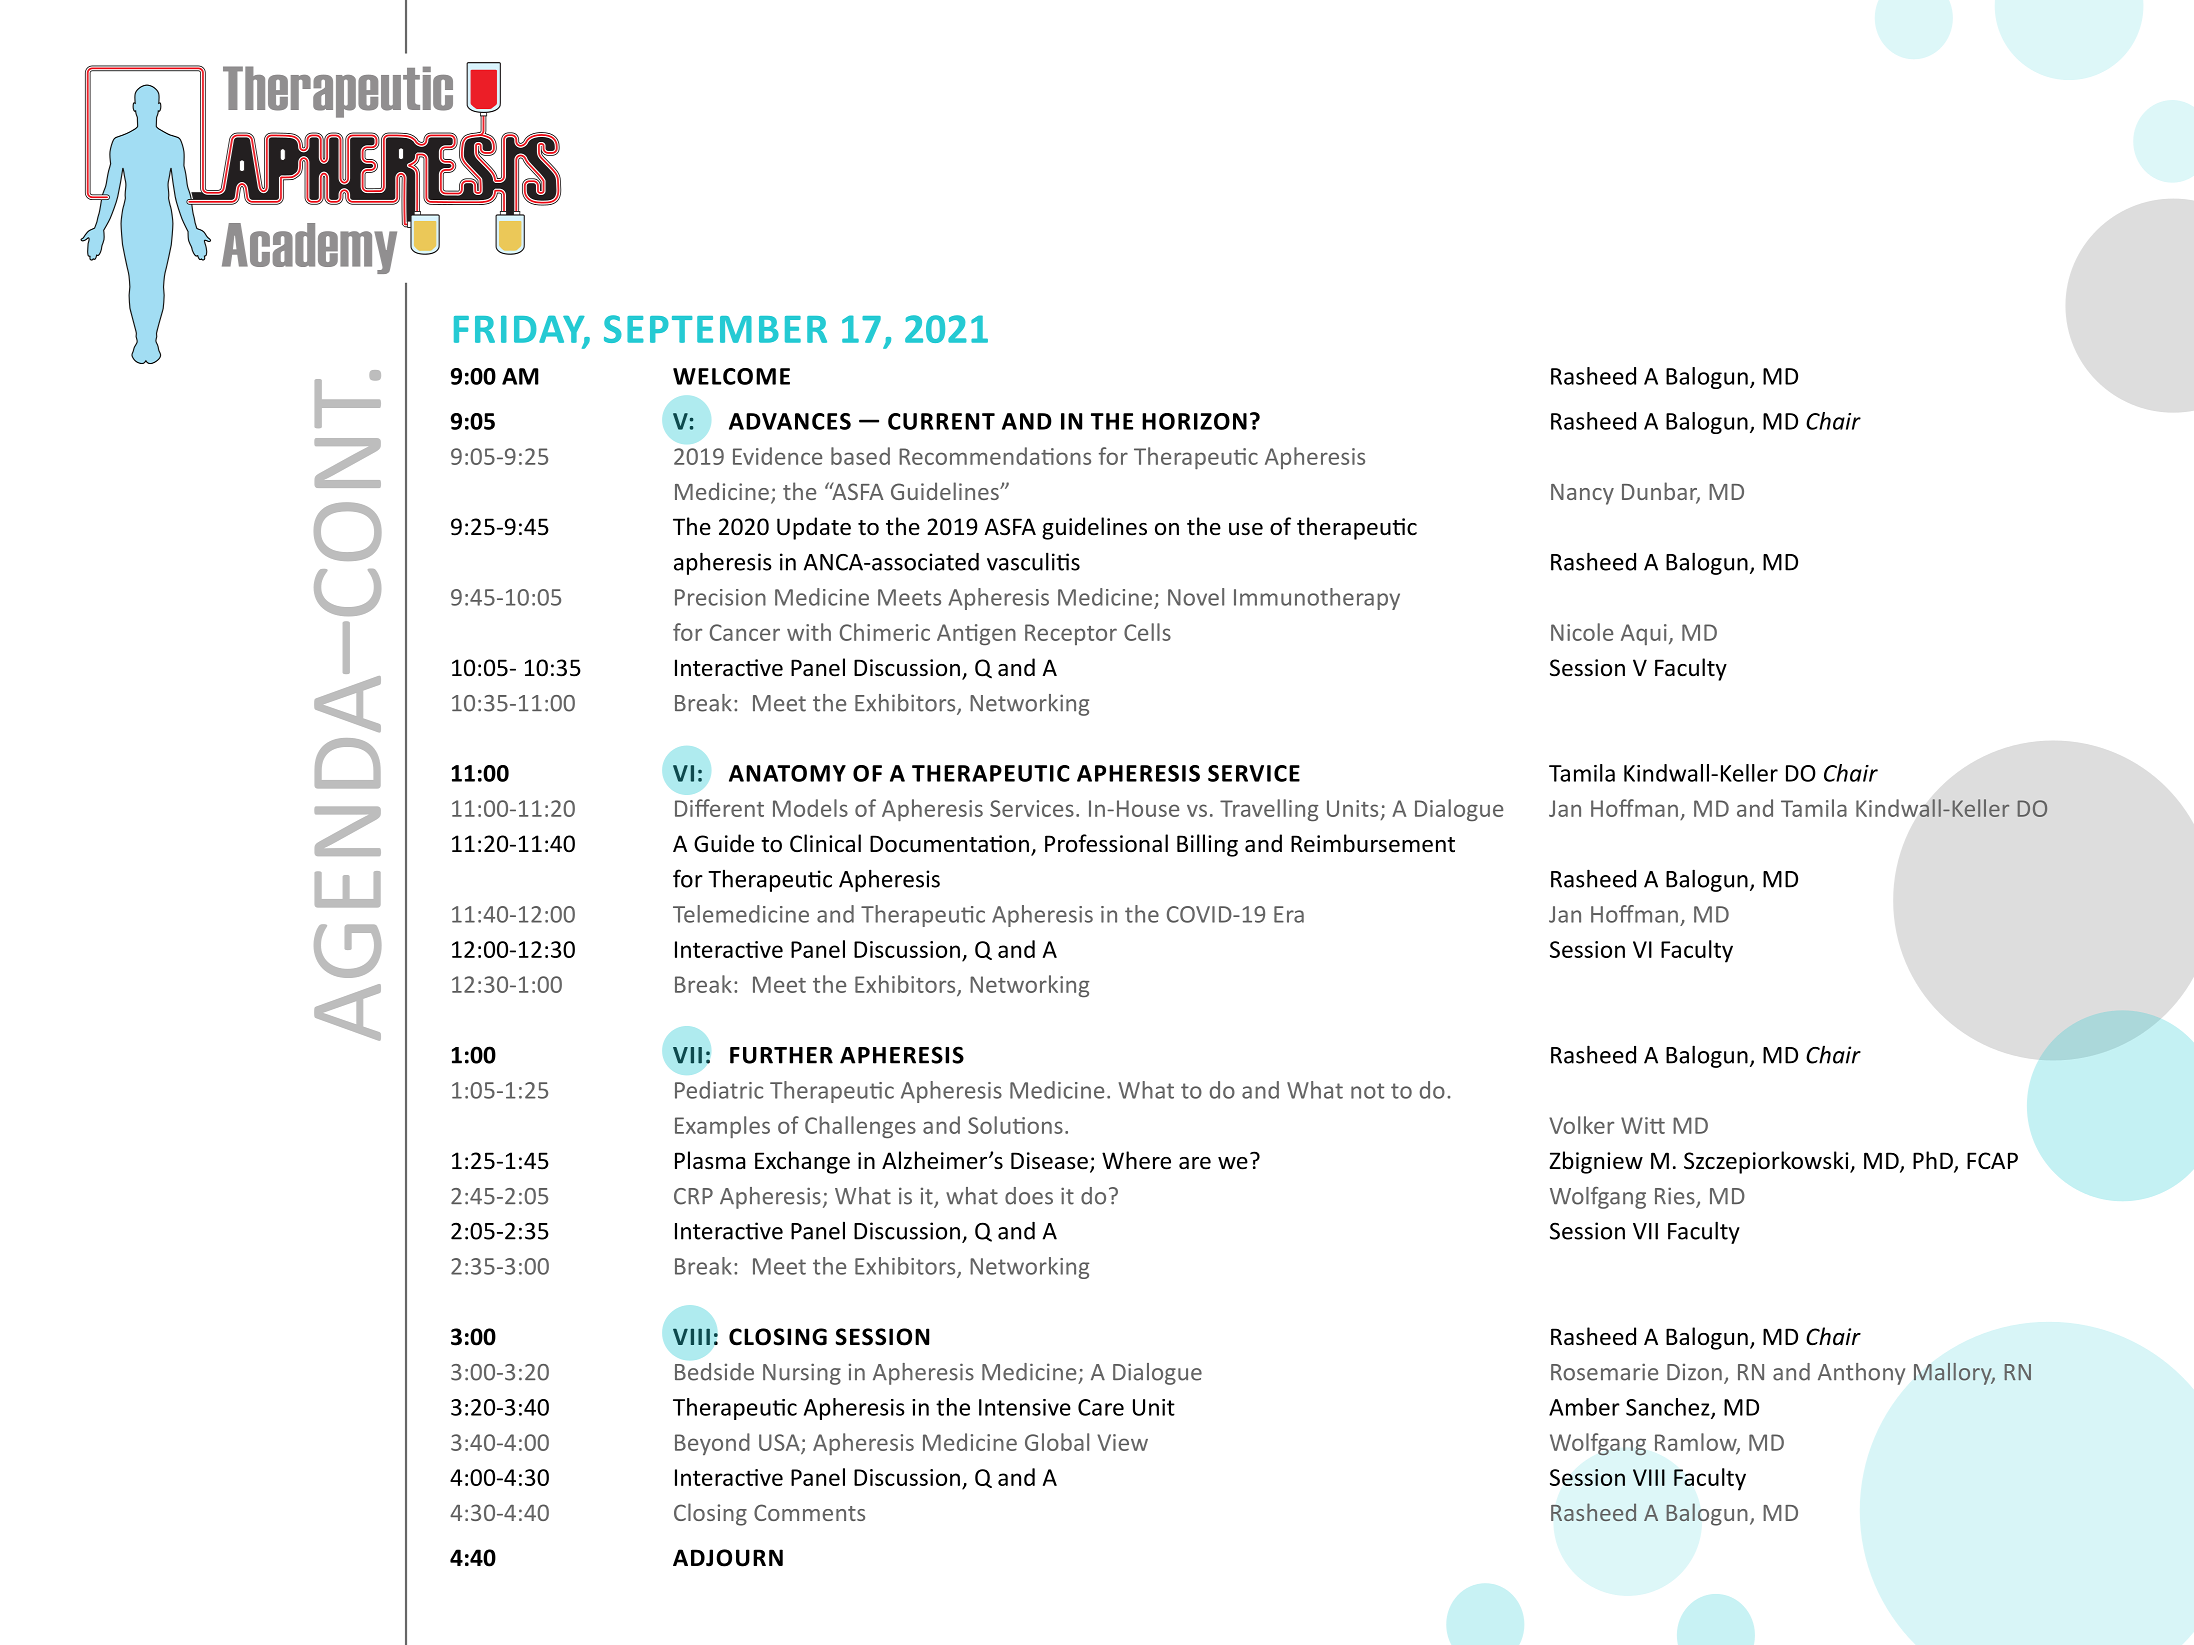 The height and width of the page is (1645, 2194). What do you see at coordinates (860, 1127) in the page?
I see `Challenges` at bounding box center [860, 1127].
